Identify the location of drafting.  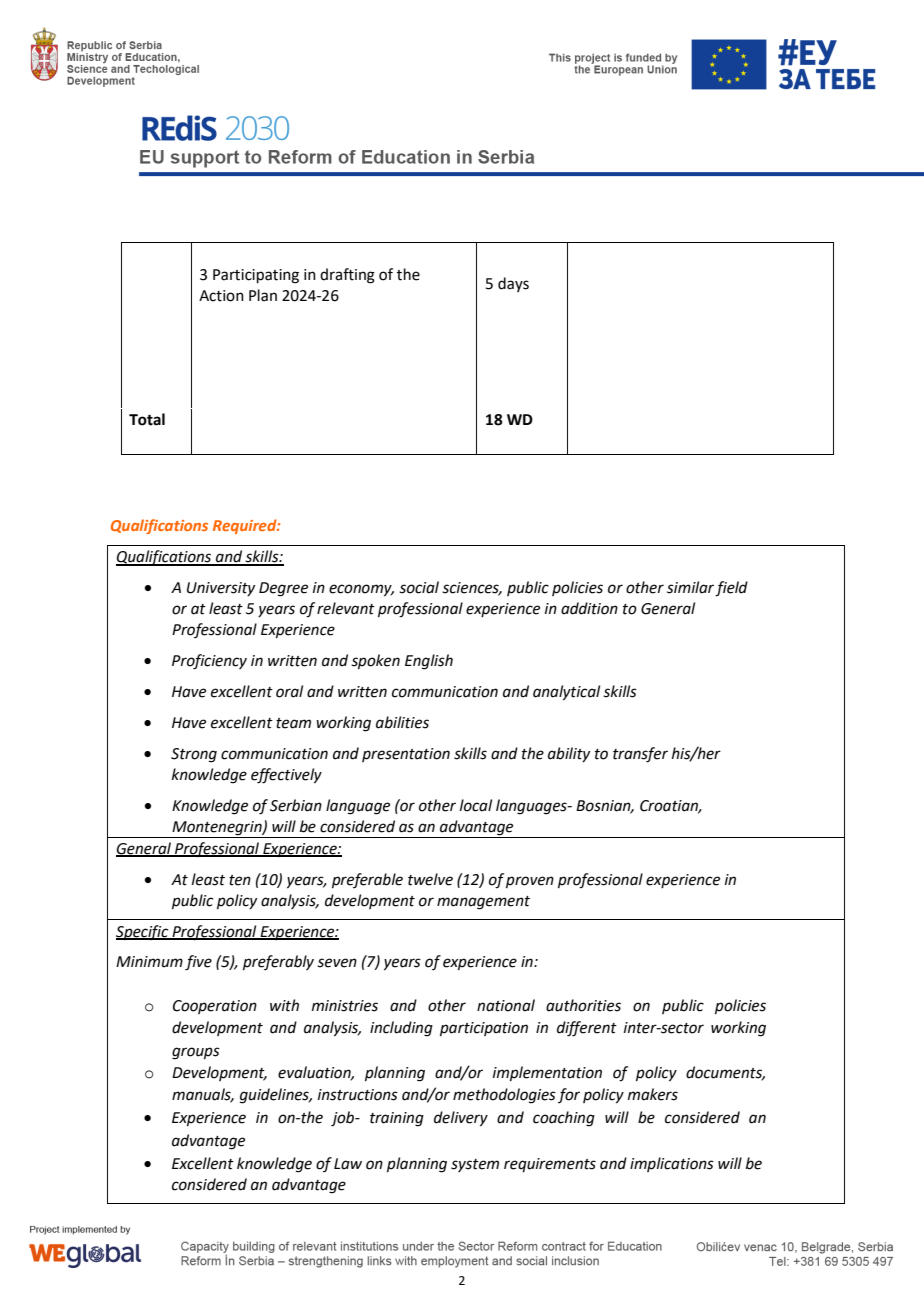
(347, 276).
